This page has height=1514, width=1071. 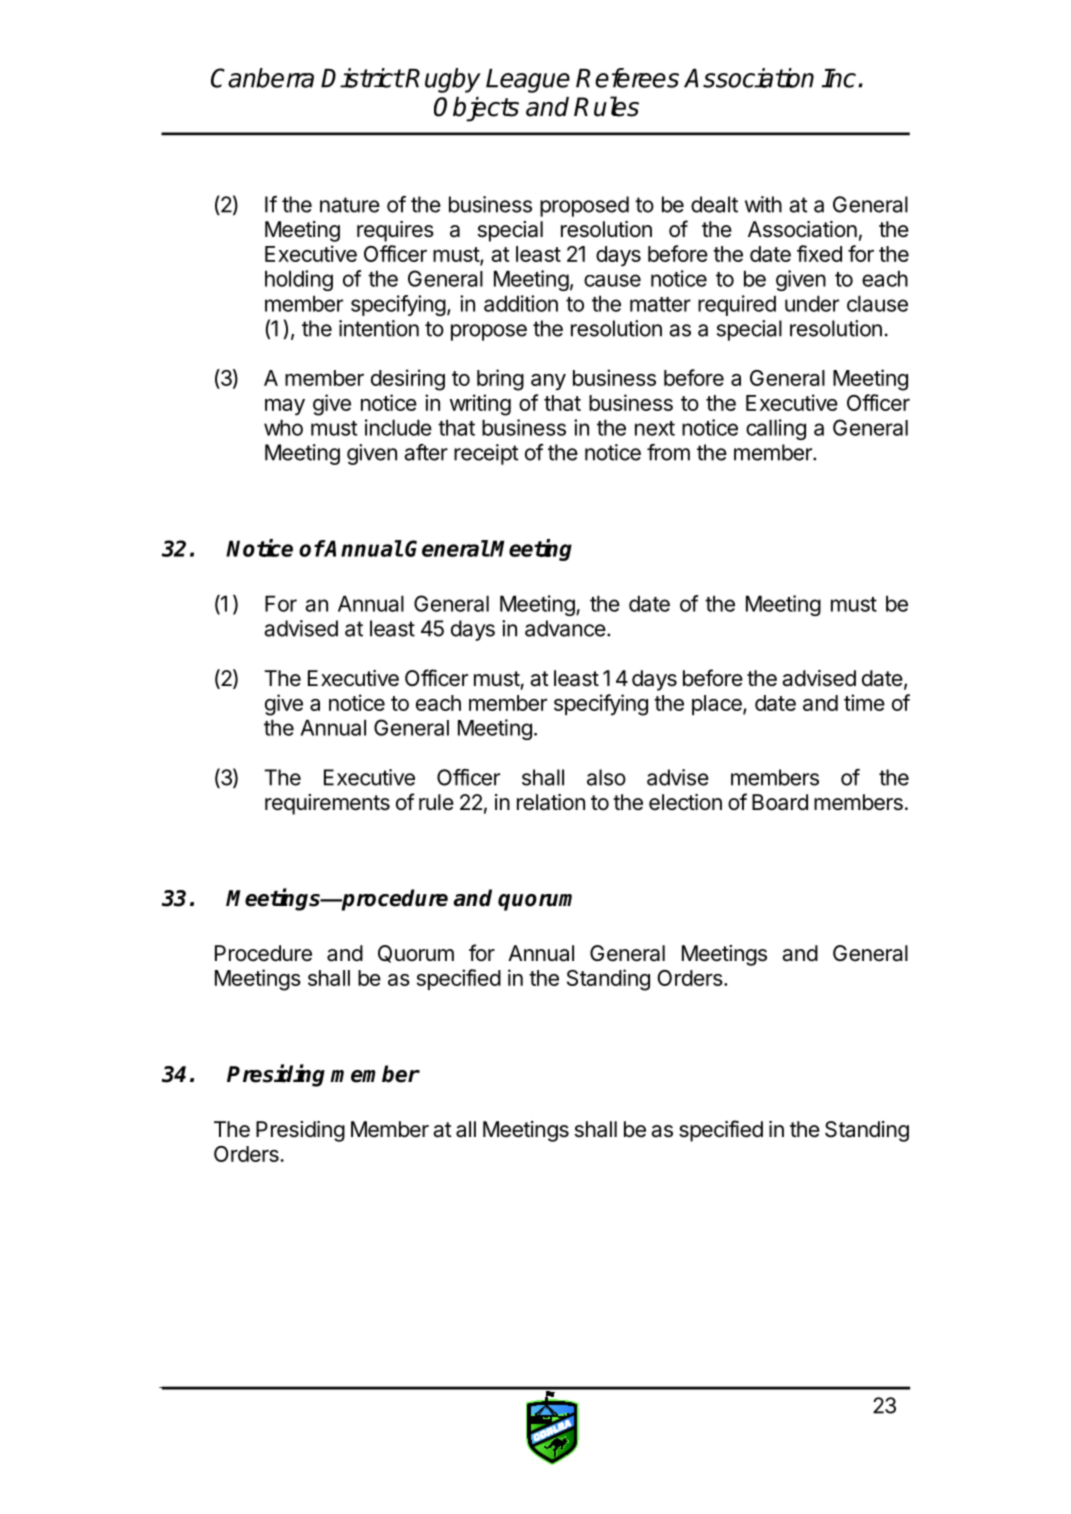 I want to click on intention, so click(x=379, y=328).
